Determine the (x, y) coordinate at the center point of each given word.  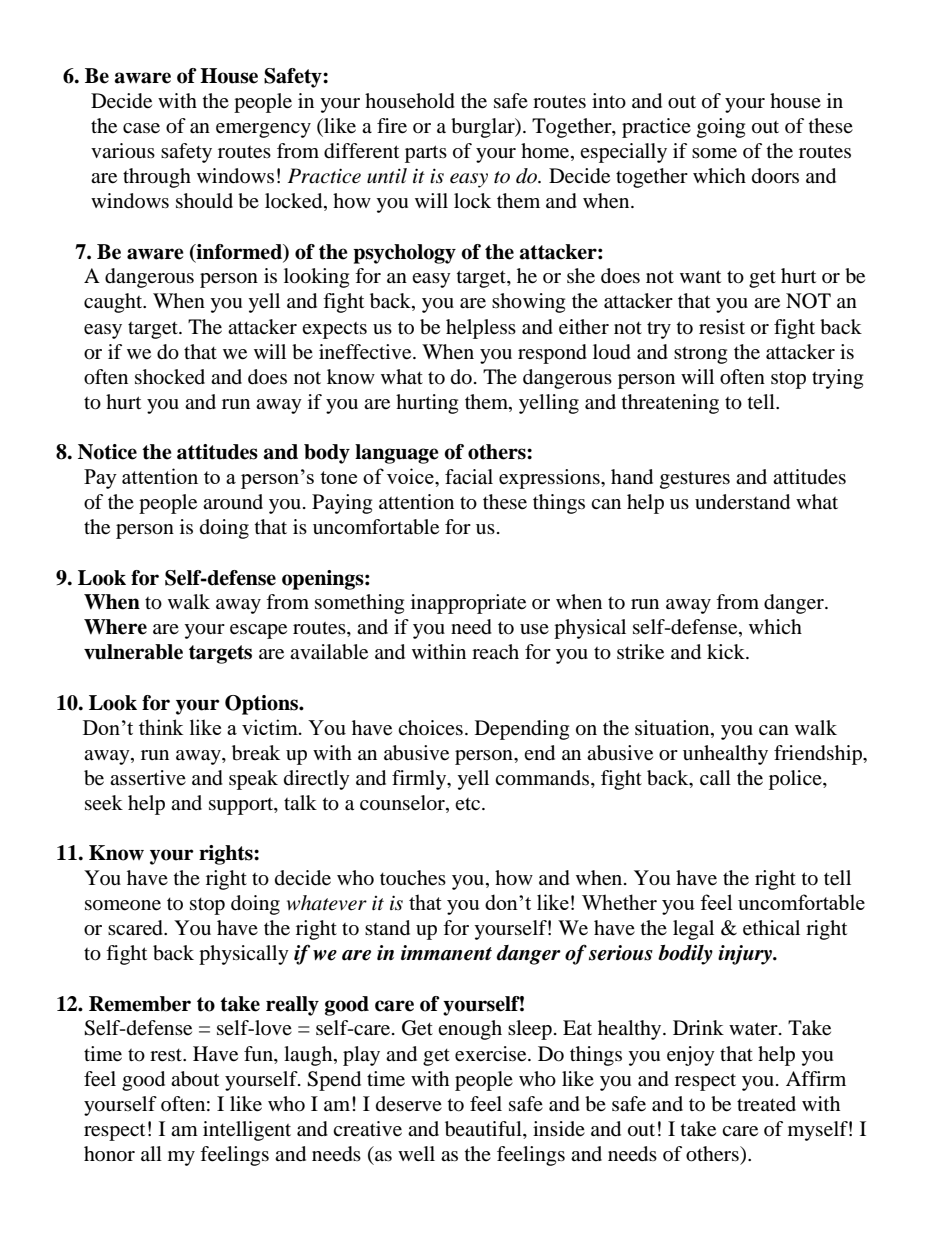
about (195, 1079)
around (233, 501)
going (721, 128)
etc (469, 804)
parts (426, 154)
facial (469, 477)
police (796, 780)
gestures (695, 480)
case (141, 128)
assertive (148, 778)
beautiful (484, 1129)
